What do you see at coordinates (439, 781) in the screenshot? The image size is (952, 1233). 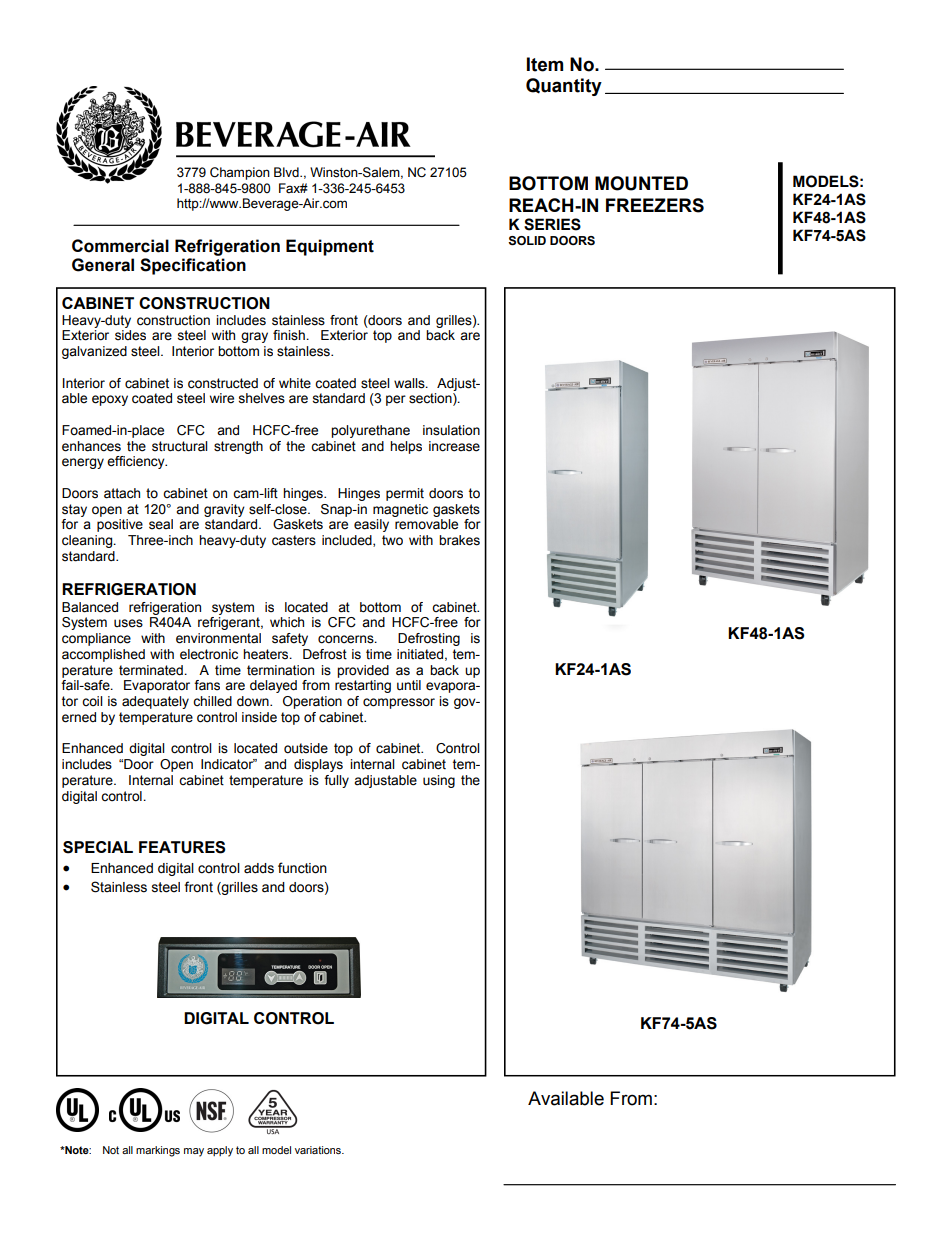 I see `using` at bounding box center [439, 781].
